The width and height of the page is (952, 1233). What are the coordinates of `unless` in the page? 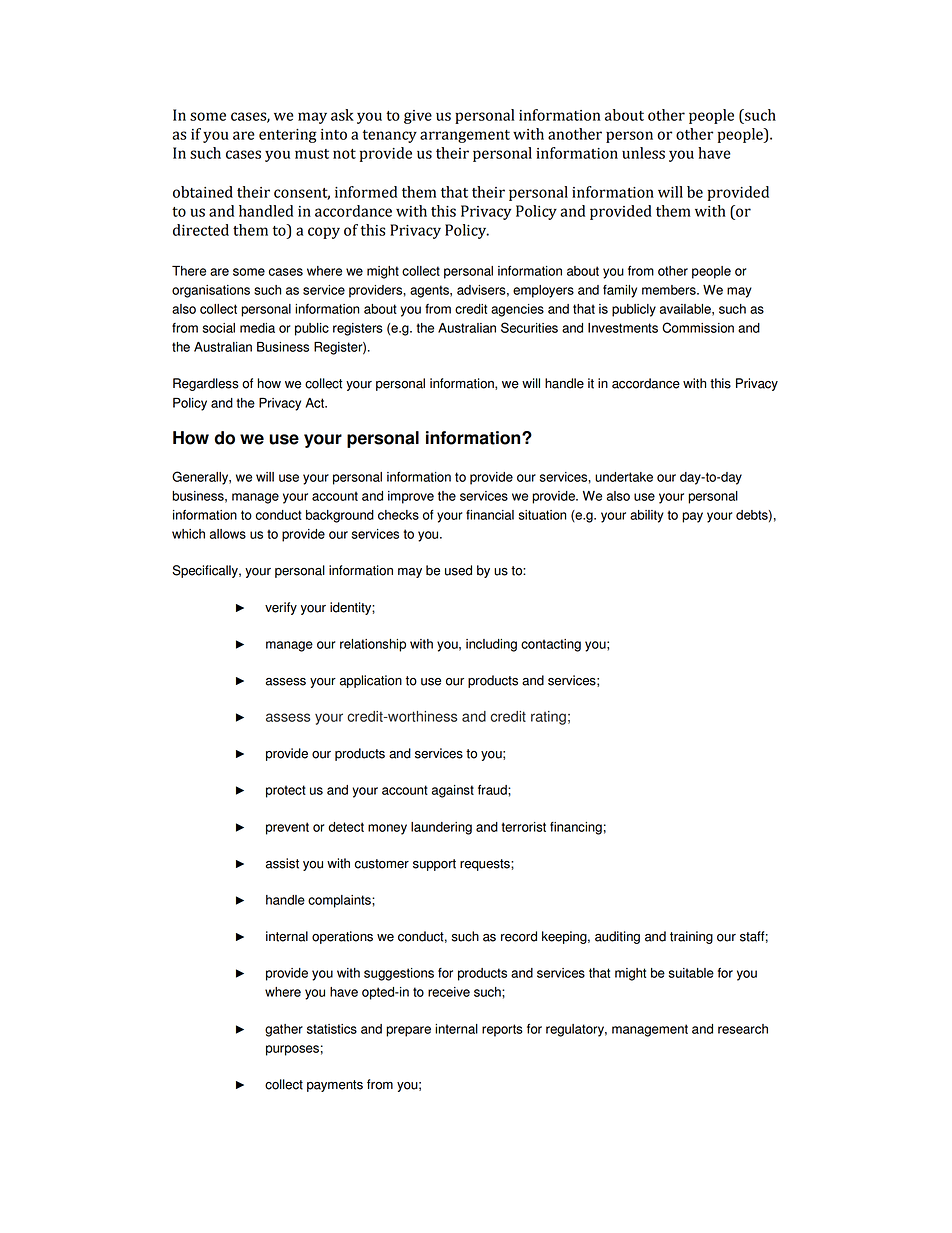 It's located at (643, 153).
